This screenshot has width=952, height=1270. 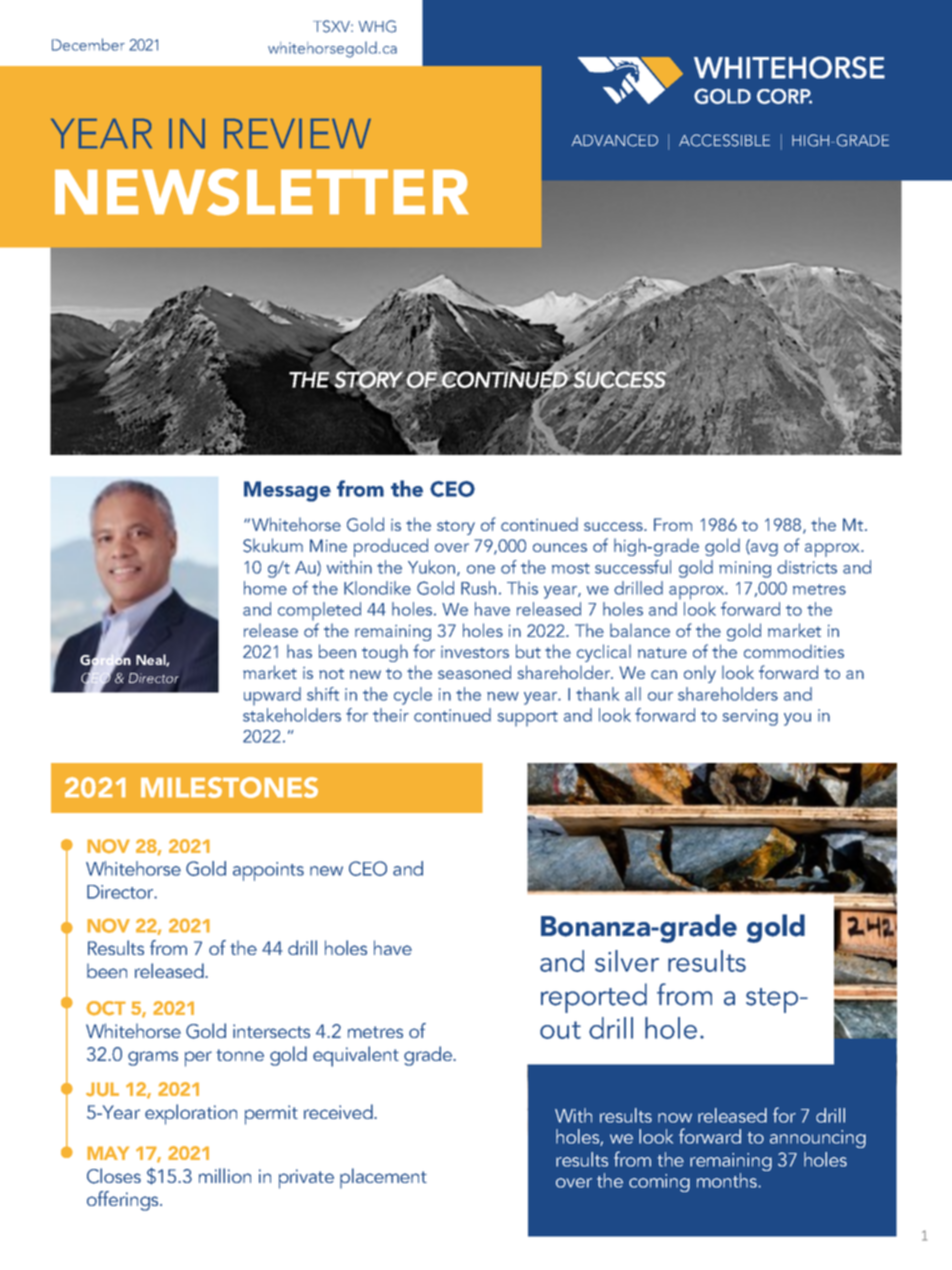 What do you see at coordinates (229, 787) in the screenshot?
I see `MILESTONES` at bounding box center [229, 787].
